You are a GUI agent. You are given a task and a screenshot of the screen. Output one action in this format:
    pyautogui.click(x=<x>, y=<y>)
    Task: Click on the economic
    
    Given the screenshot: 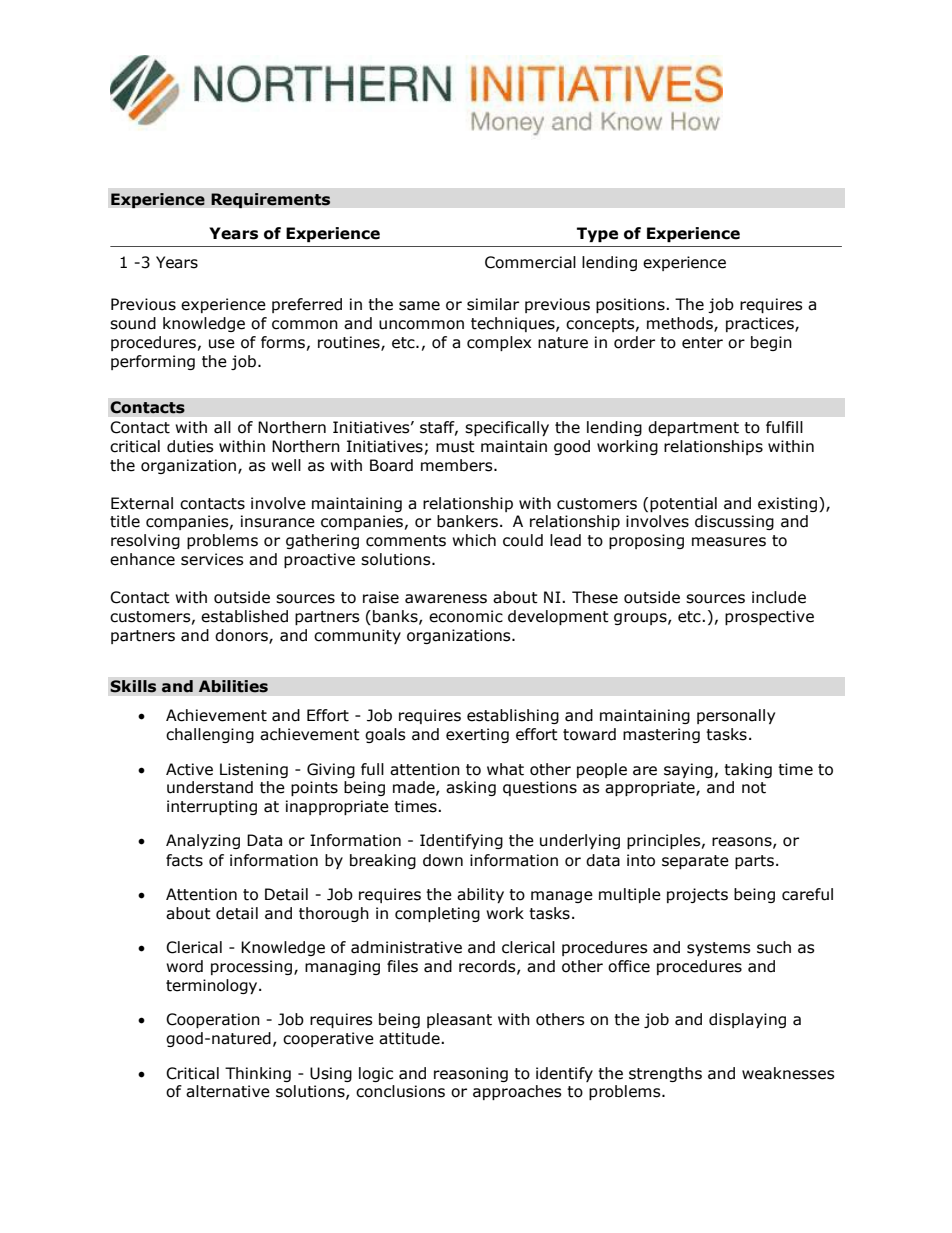 What is the action you would take?
    pyautogui.click(x=466, y=616)
